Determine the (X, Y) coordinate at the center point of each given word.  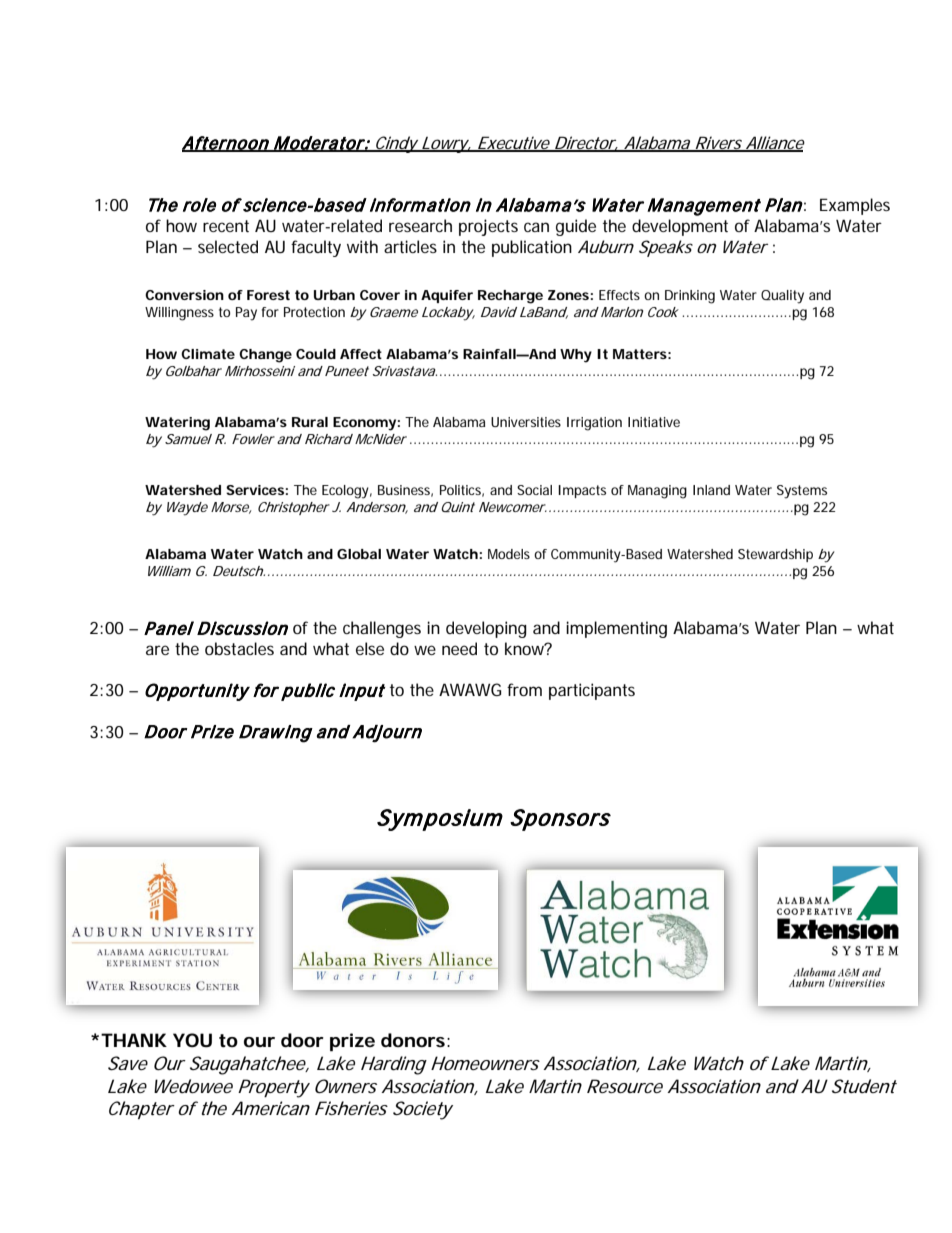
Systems (802, 492)
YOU (192, 1040)
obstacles (239, 648)
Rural (310, 422)
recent (226, 226)
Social (534, 490)
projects (488, 227)
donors (413, 1040)
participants (592, 691)
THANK (134, 1040)
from (524, 689)
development (680, 227)
